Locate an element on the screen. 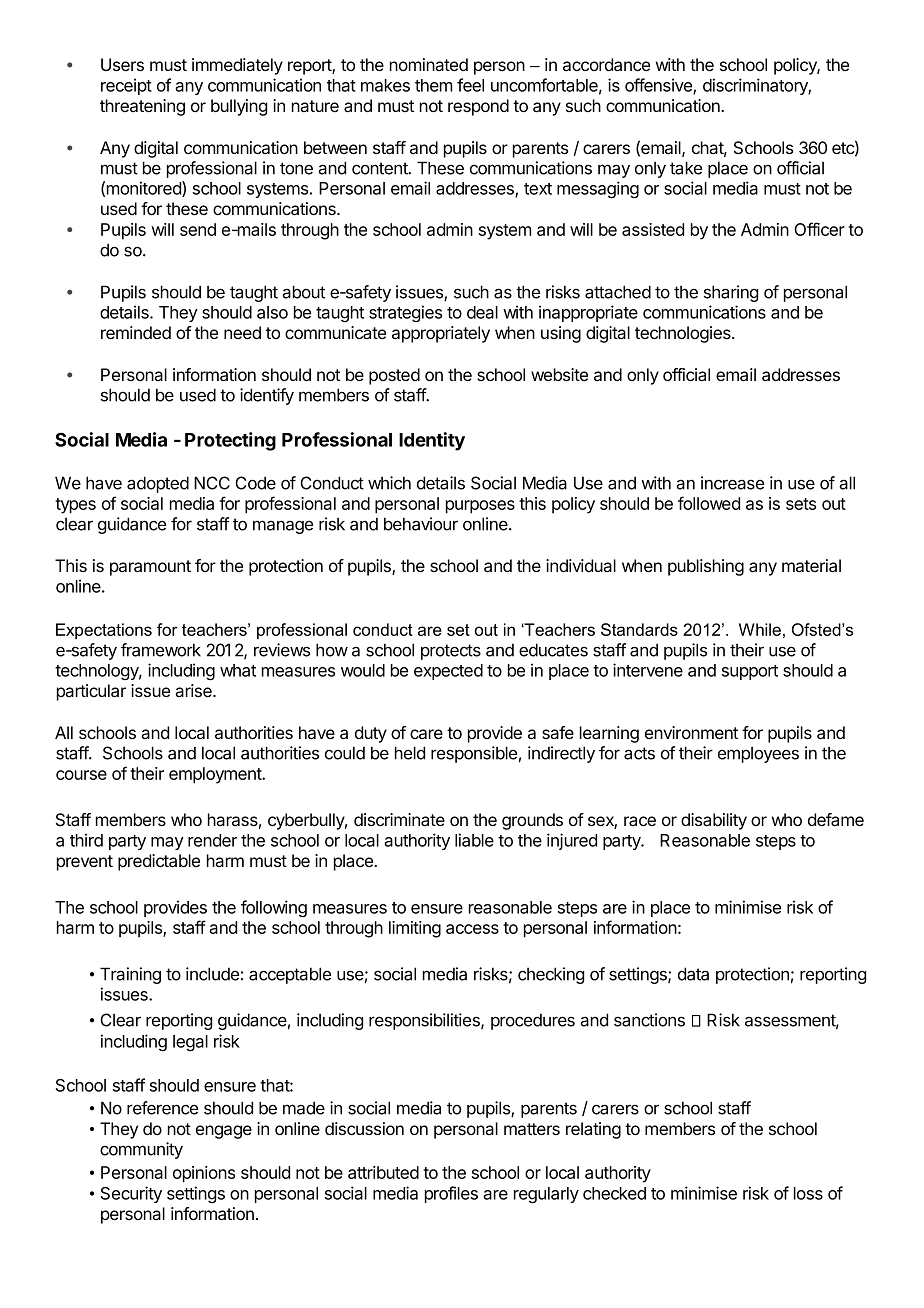 The height and width of the screenshot is (1308, 924). feel is located at coordinates (470, 85).
